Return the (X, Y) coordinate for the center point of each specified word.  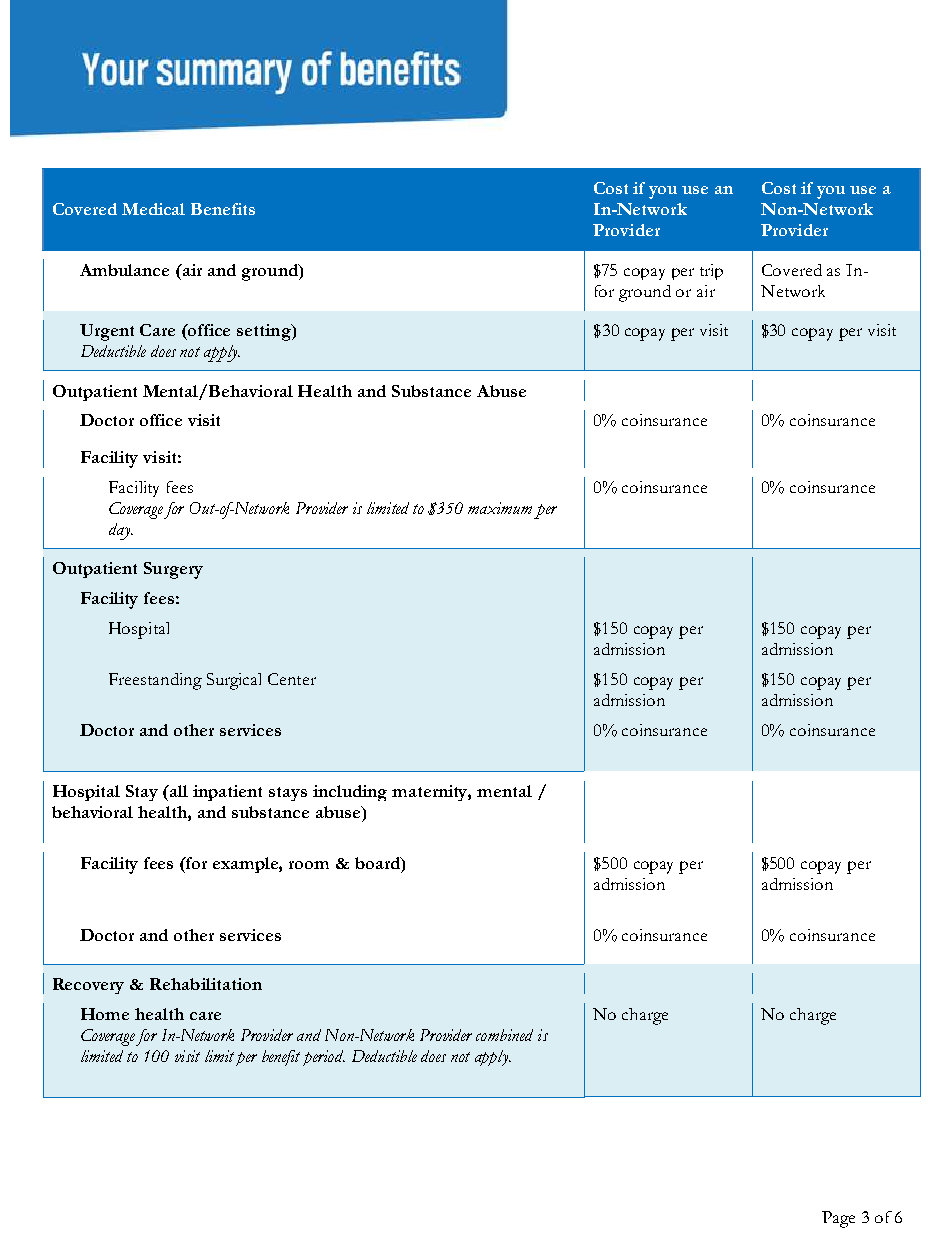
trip (711, 272)
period (324, 1058)
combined (504, 1035)
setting (265, 332)
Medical (153, 209)
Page (838, 1219)
